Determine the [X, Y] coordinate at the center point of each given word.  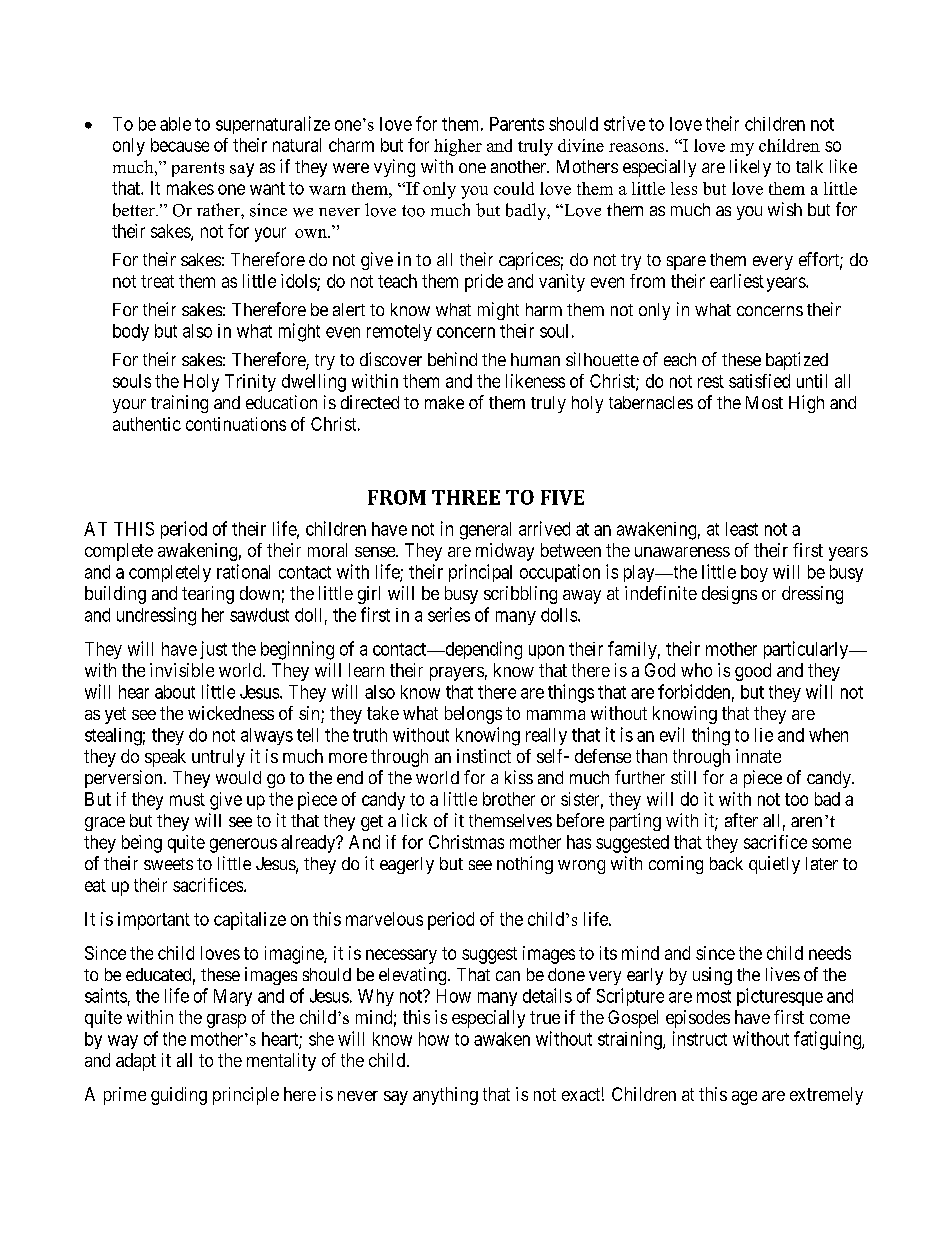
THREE [466, 497]
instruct [700, 1038]
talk [809, 166]
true [545, 1017]
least [742, 529]
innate [758, 756]
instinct [484, 756]
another [519, 166]
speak [165, 758]
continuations [236, 424]
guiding [179, 1096]
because [180, 145]
